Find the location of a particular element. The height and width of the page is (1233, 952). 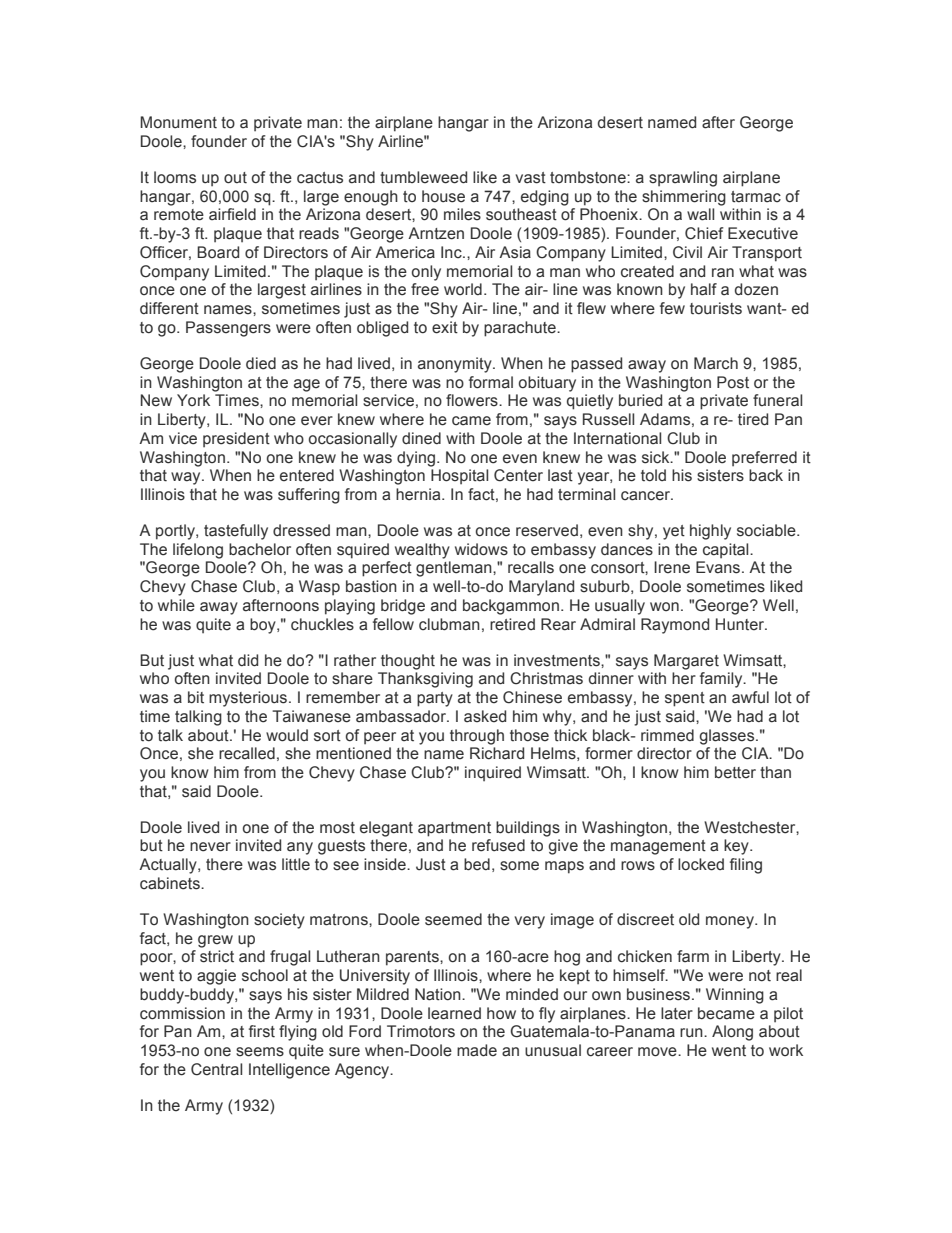

made is located at coordinates (477, 1050).
